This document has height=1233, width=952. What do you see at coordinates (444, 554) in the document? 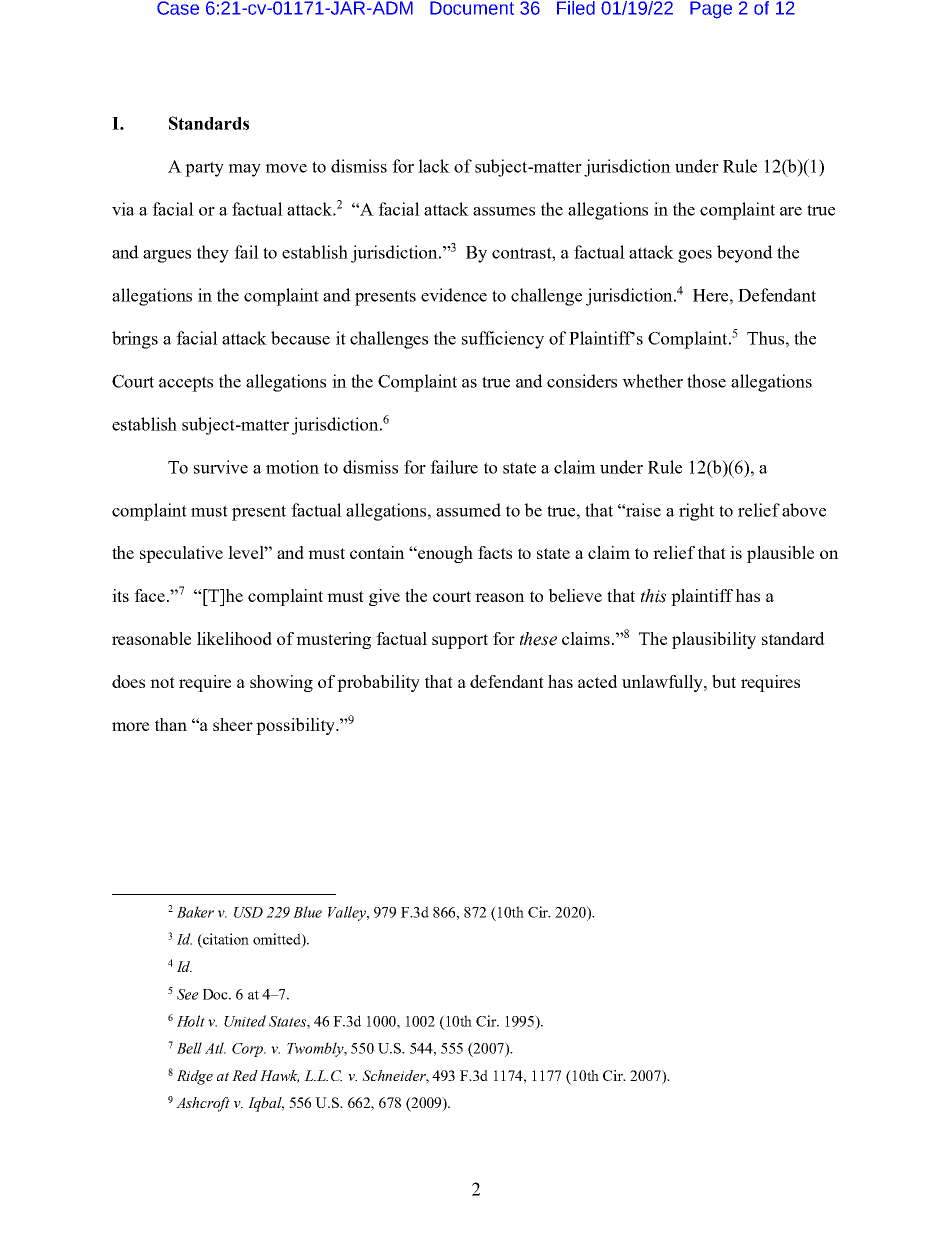
I see `enough` at bounding box center [444, 554].
